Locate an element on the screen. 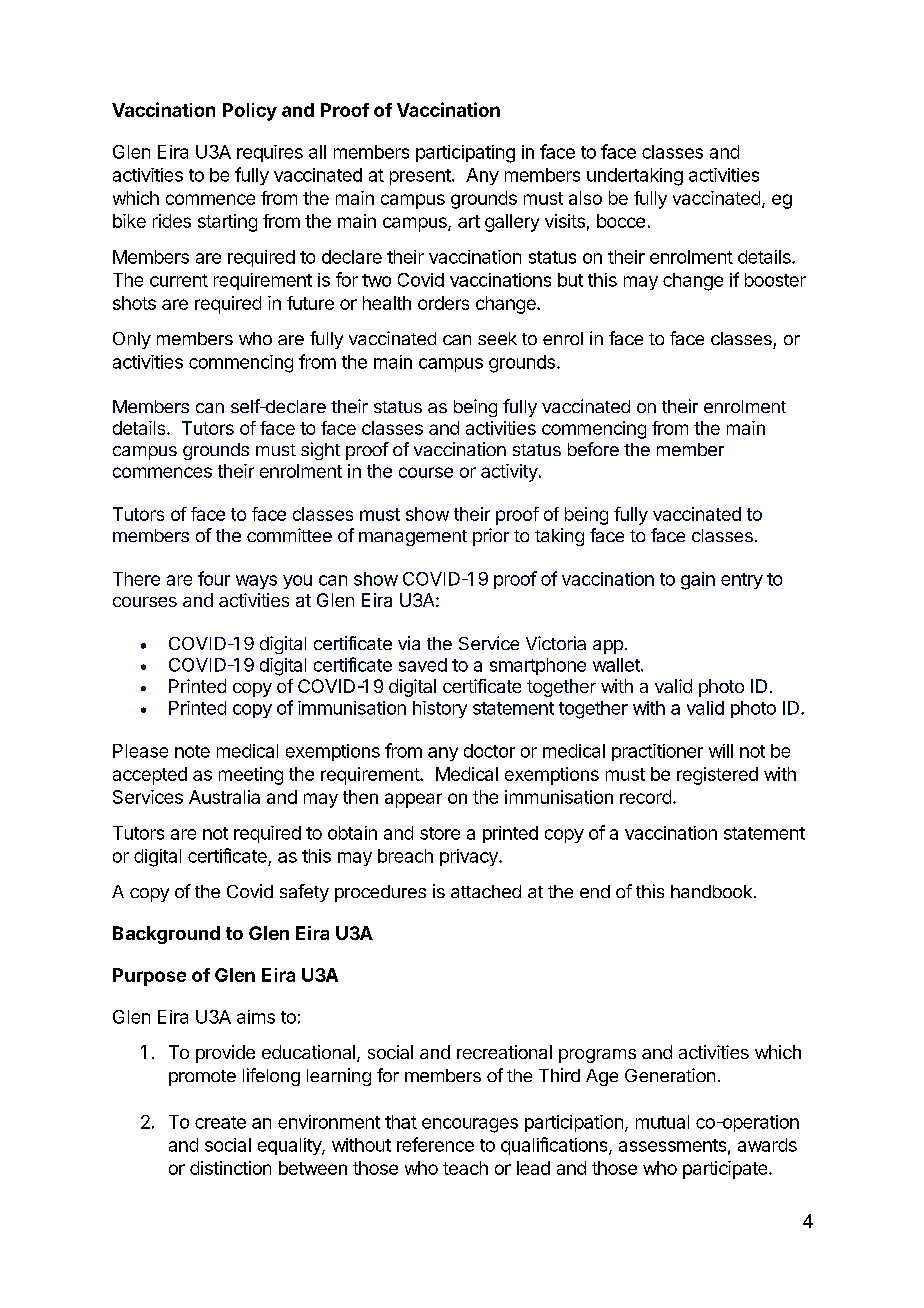 The width and height of the screenshot is (924, 1308). Only is located at coordinates (132, 340).
